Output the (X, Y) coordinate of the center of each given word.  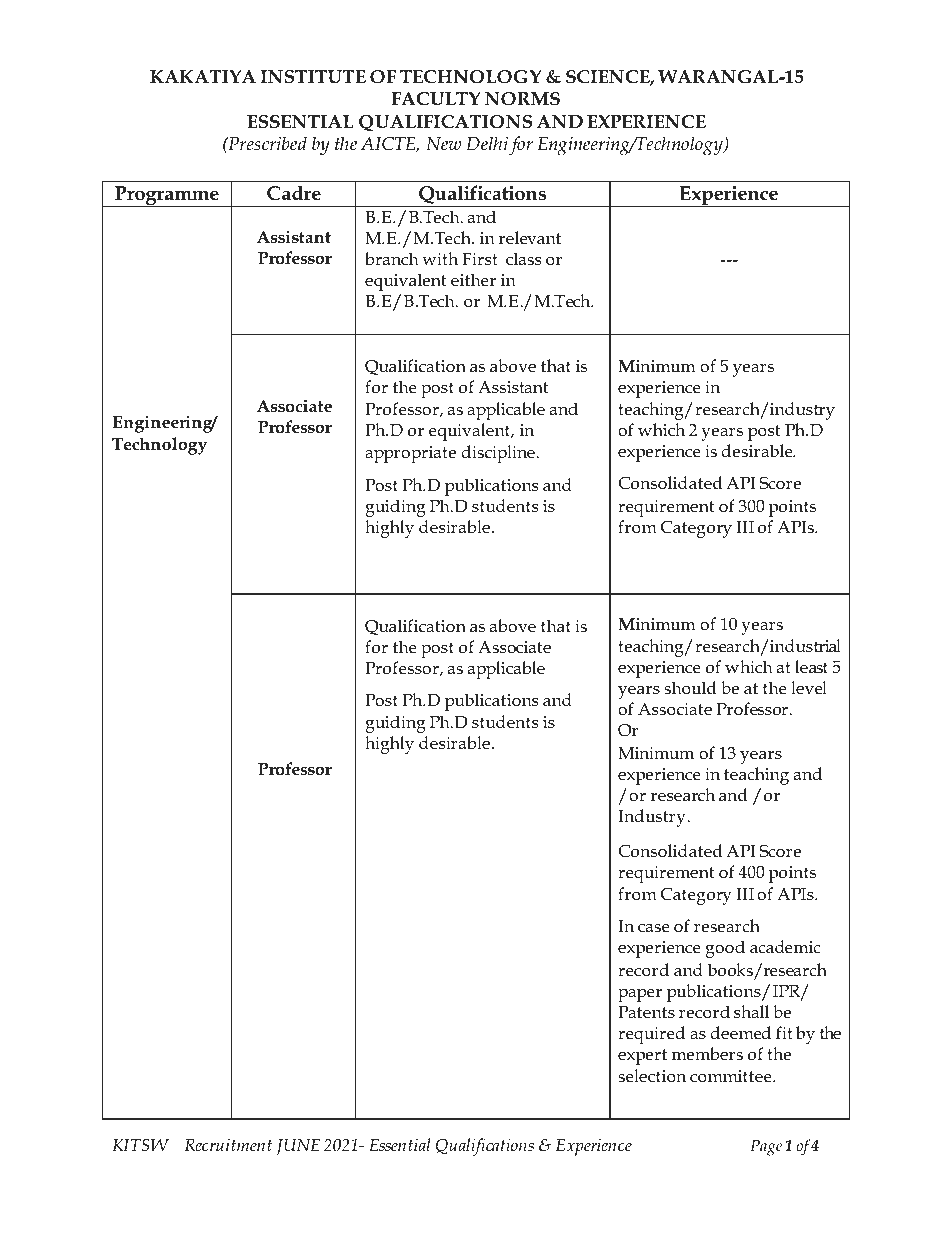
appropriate (410, 454)
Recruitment (228, 1145)
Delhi (487, 143)
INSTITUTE (313, 77)
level (809, 687)
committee (732, 1076)
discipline (499, 454)
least (811, 666)
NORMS (522, 99)
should (690, 688)
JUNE (298, 1147)
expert (642, 1057)
